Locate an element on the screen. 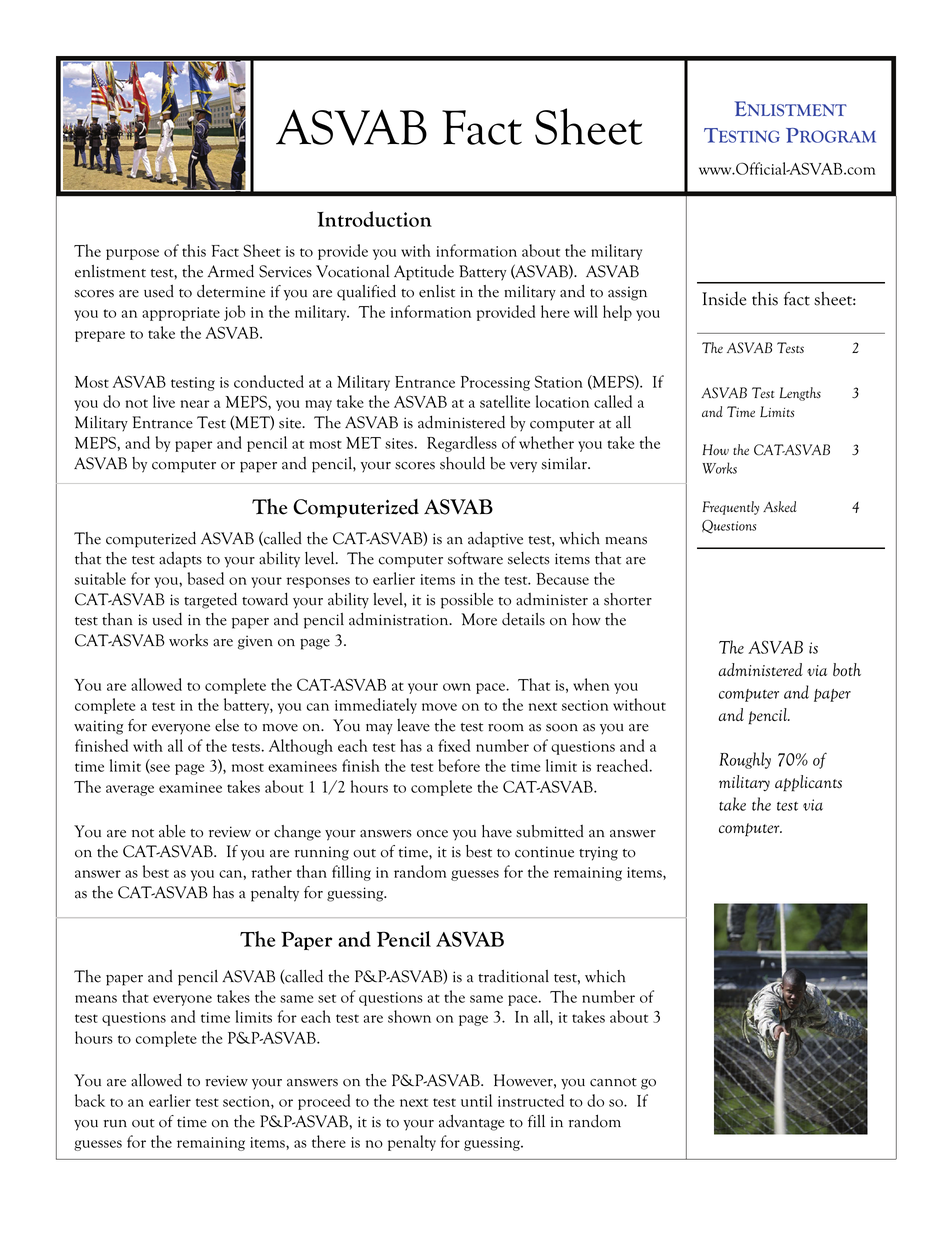 This screenshot has height=1233, width=952. Aptitude is located at coordinates (424, 273).
